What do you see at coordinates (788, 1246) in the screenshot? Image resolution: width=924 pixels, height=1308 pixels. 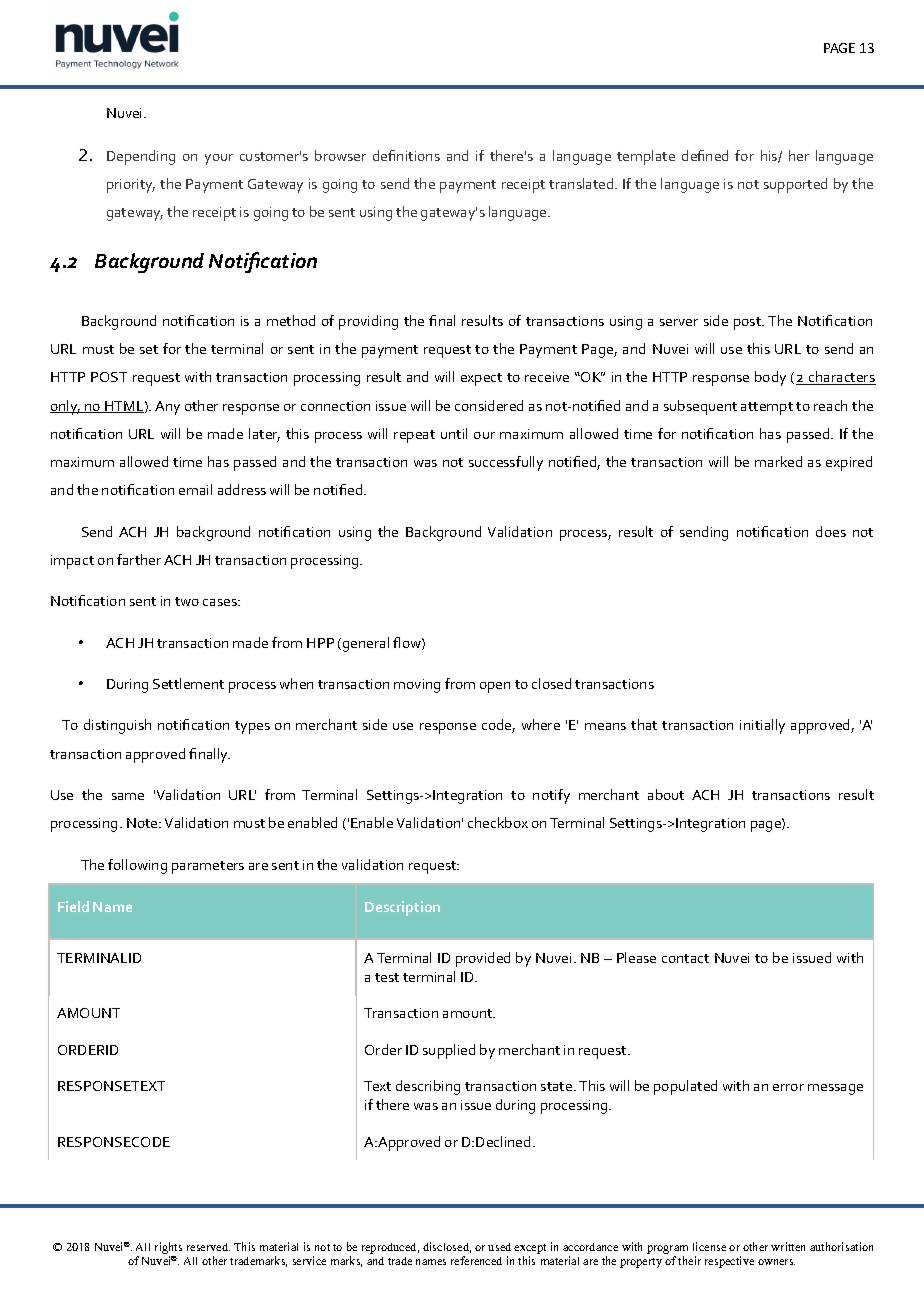 I see `written` at bounding box center [788, 1246].
